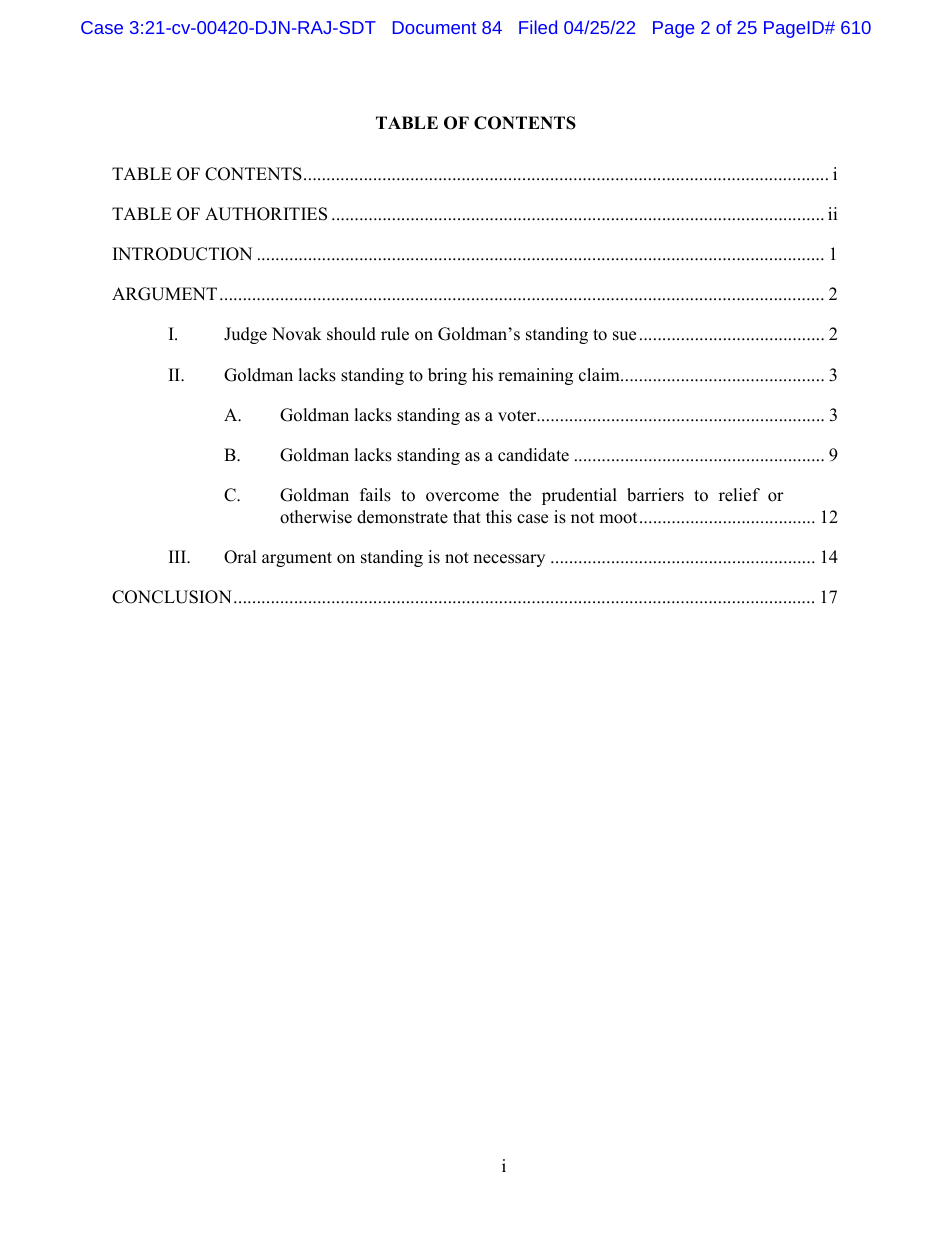  Describe the element at coordinates (245, 335) in the document. I see `Judge` at that location.
